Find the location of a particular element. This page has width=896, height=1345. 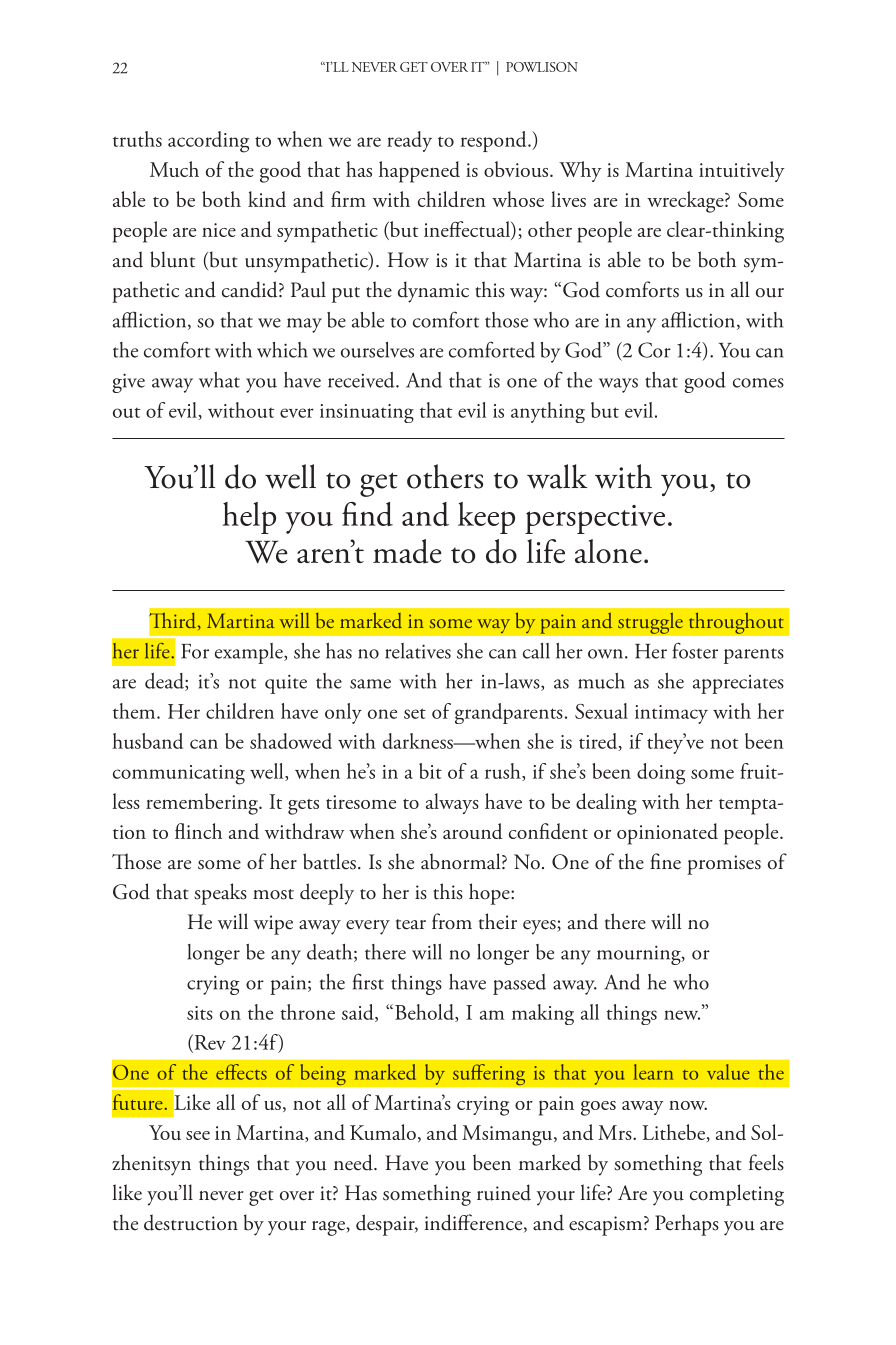

happened is located at coordinates (419, 172).
